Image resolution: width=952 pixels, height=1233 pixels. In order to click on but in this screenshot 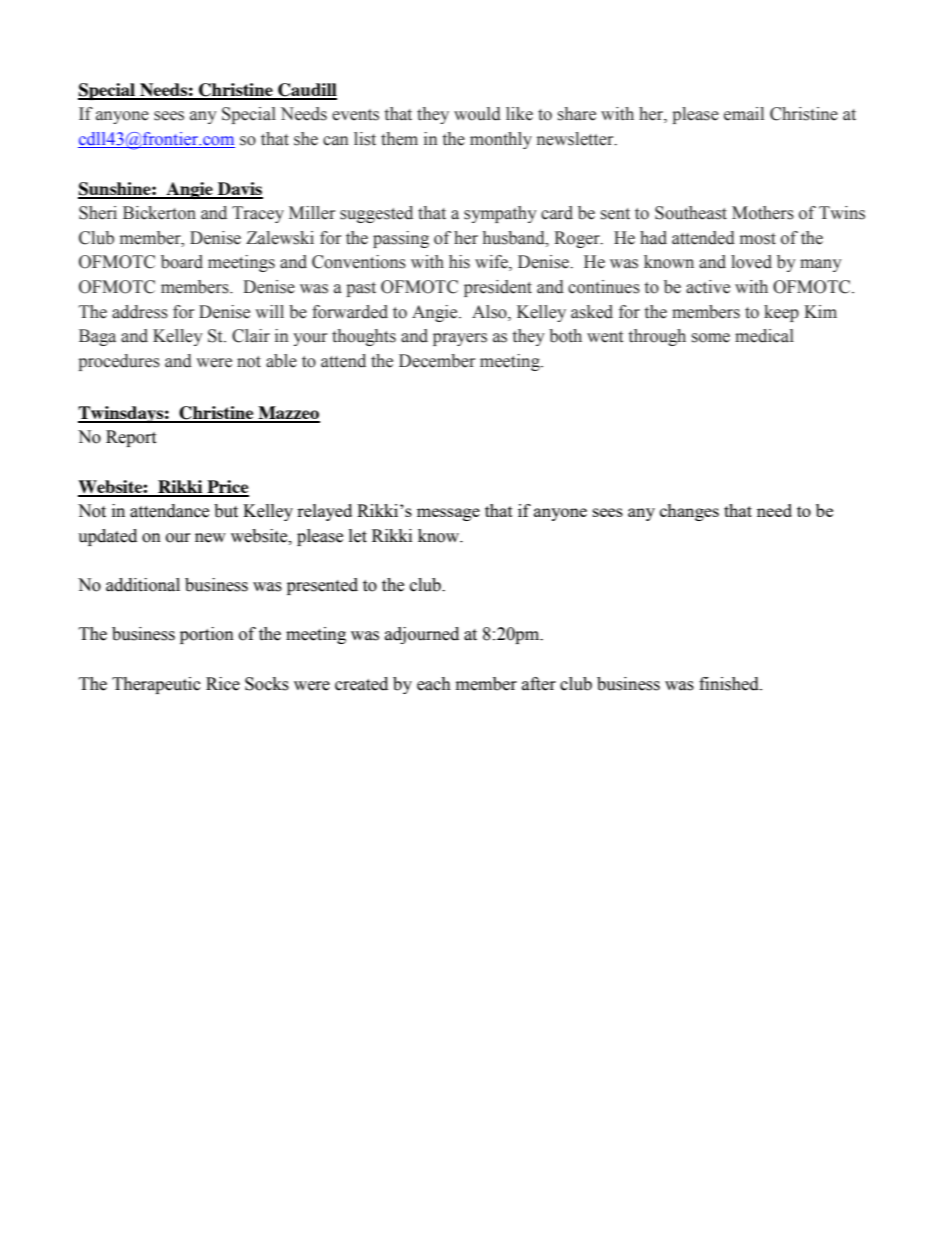, I will do `click(226, 511)`.
